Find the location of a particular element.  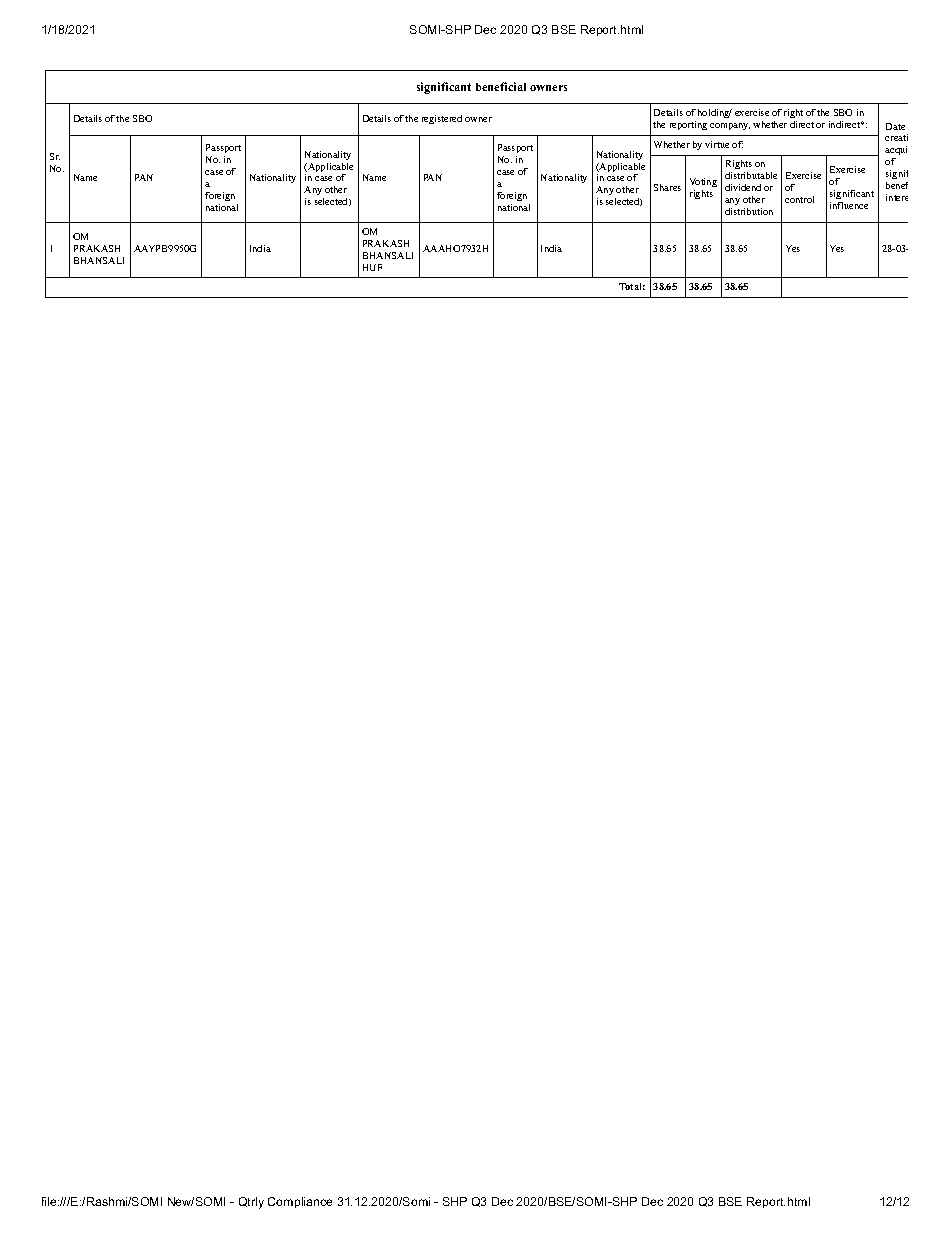

registered is located at coordinates (442, 119).
